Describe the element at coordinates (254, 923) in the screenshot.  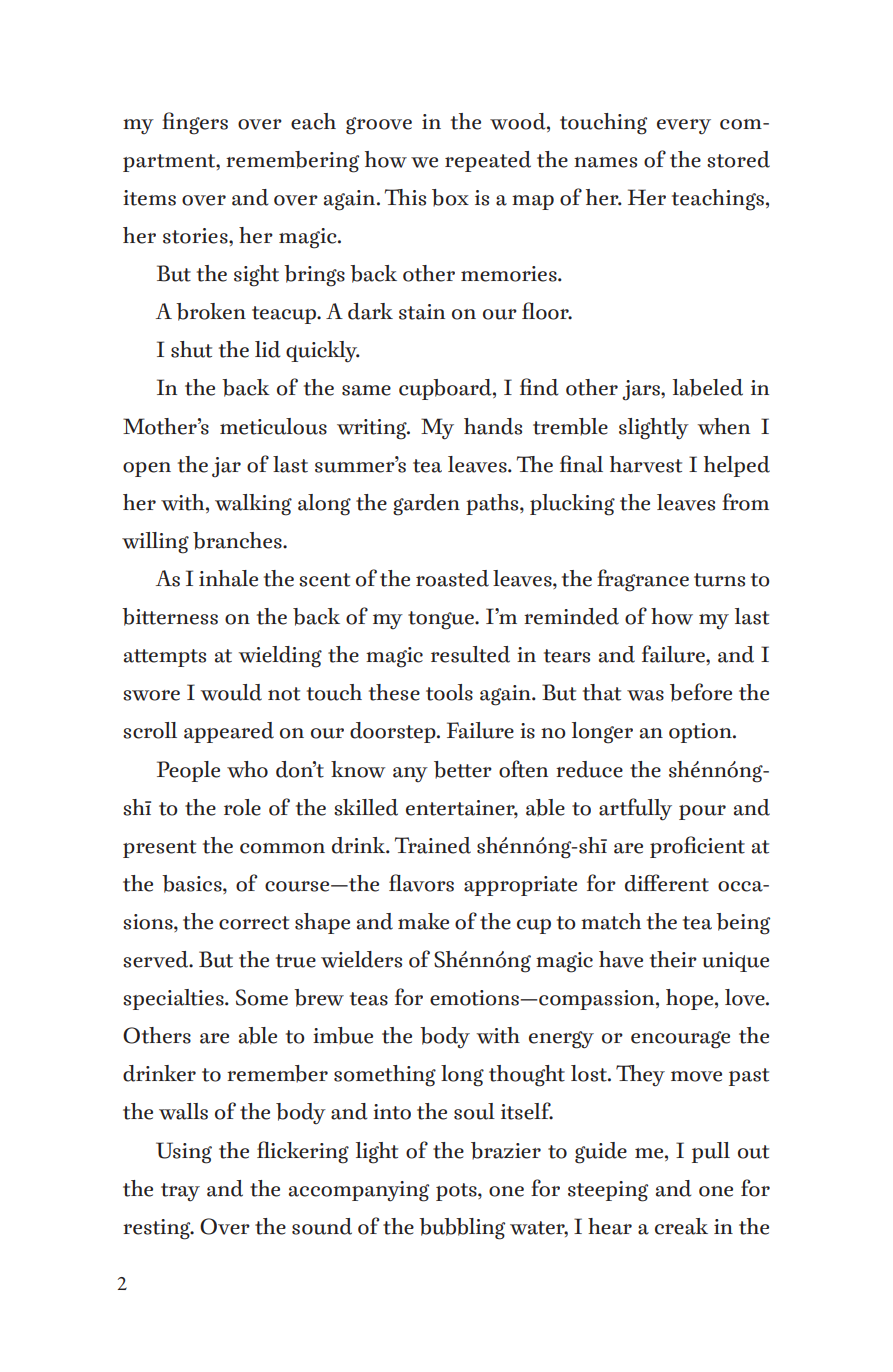
I see `correct` at that location.
